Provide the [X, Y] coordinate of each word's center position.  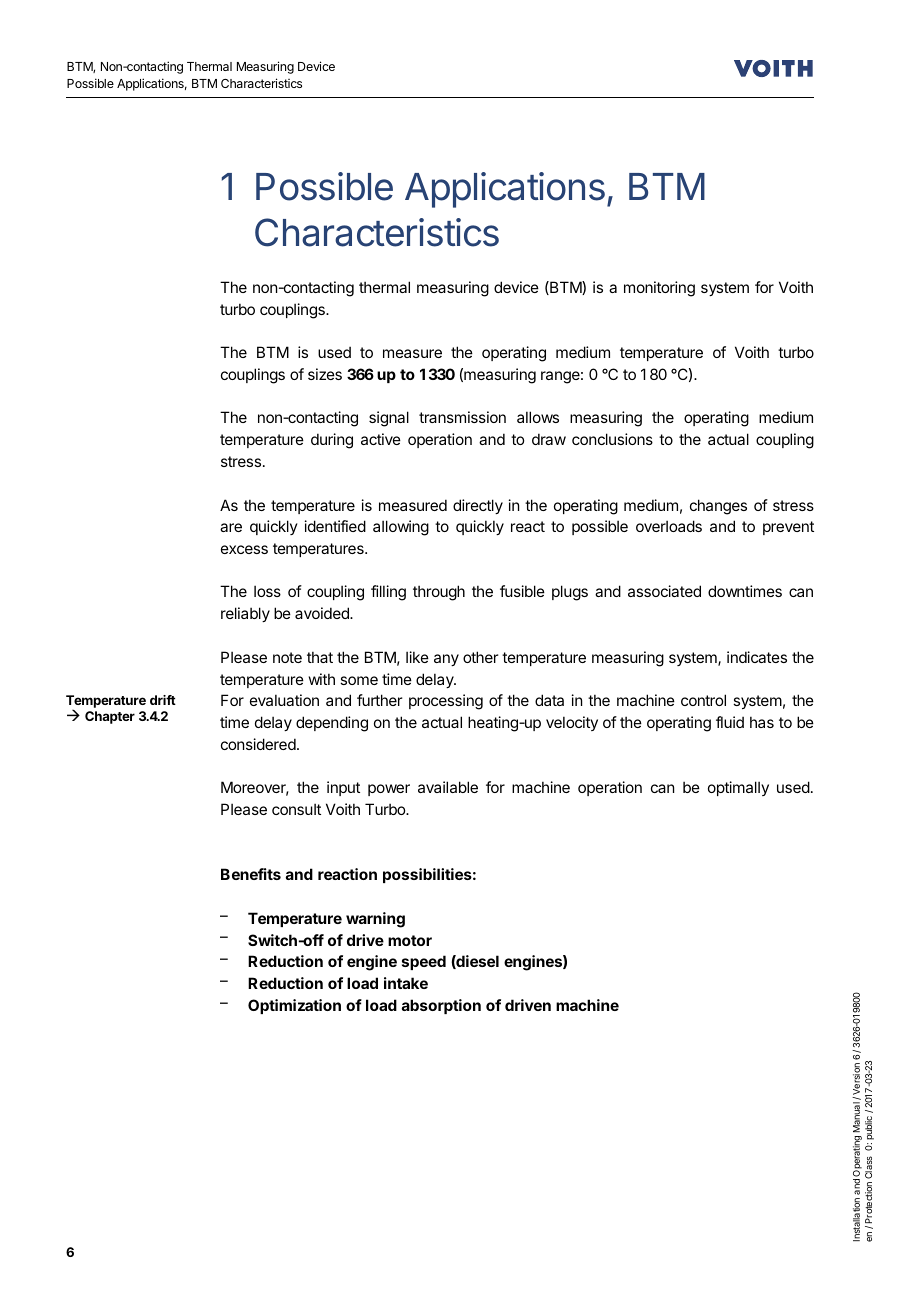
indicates [757, 657]
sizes [325, 374]
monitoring [659, 289]
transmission [462, 417]
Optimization [294, 1006]
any [446, 660]
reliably [245, 614]
